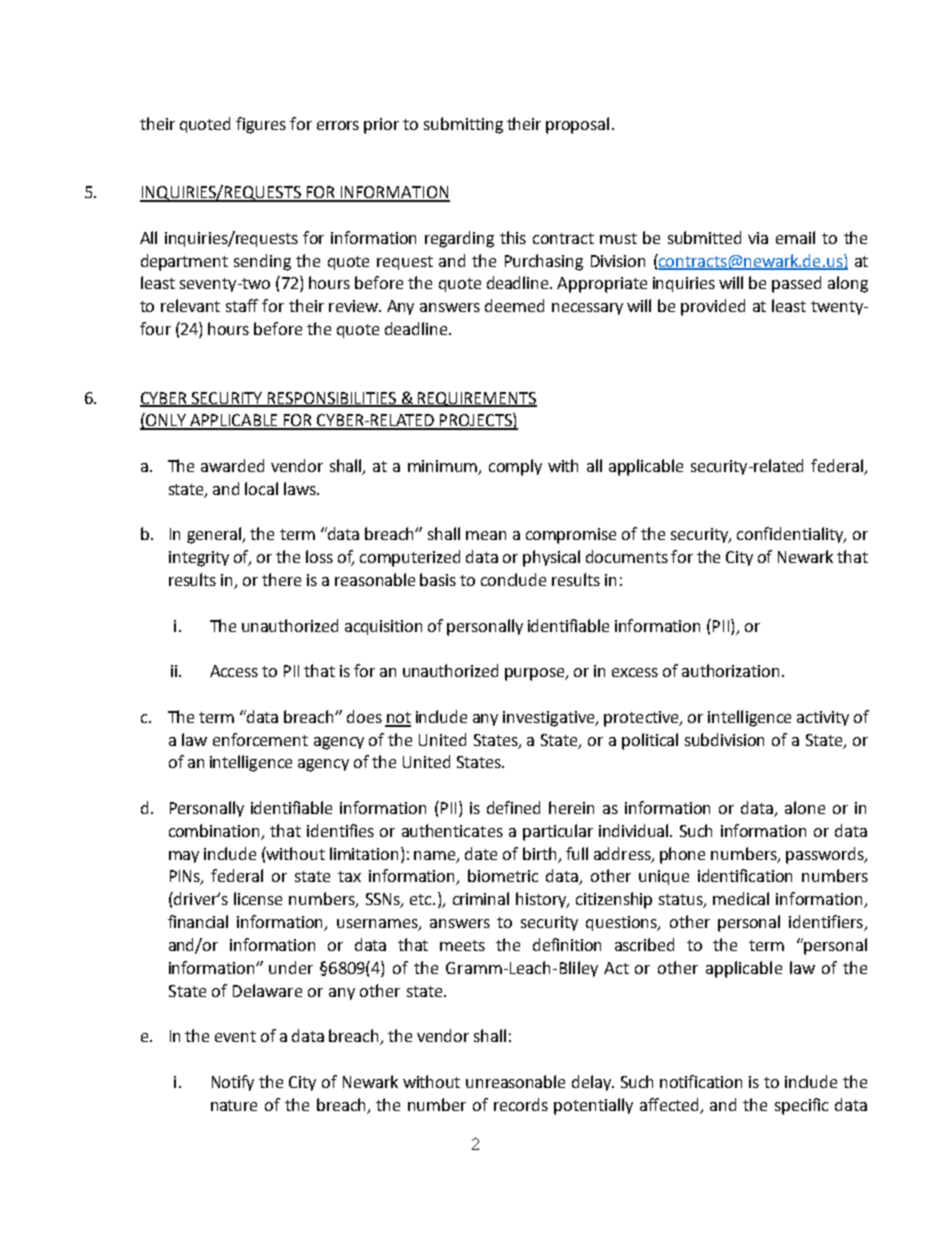  I want to click on Notify, so click(233, 1083).
